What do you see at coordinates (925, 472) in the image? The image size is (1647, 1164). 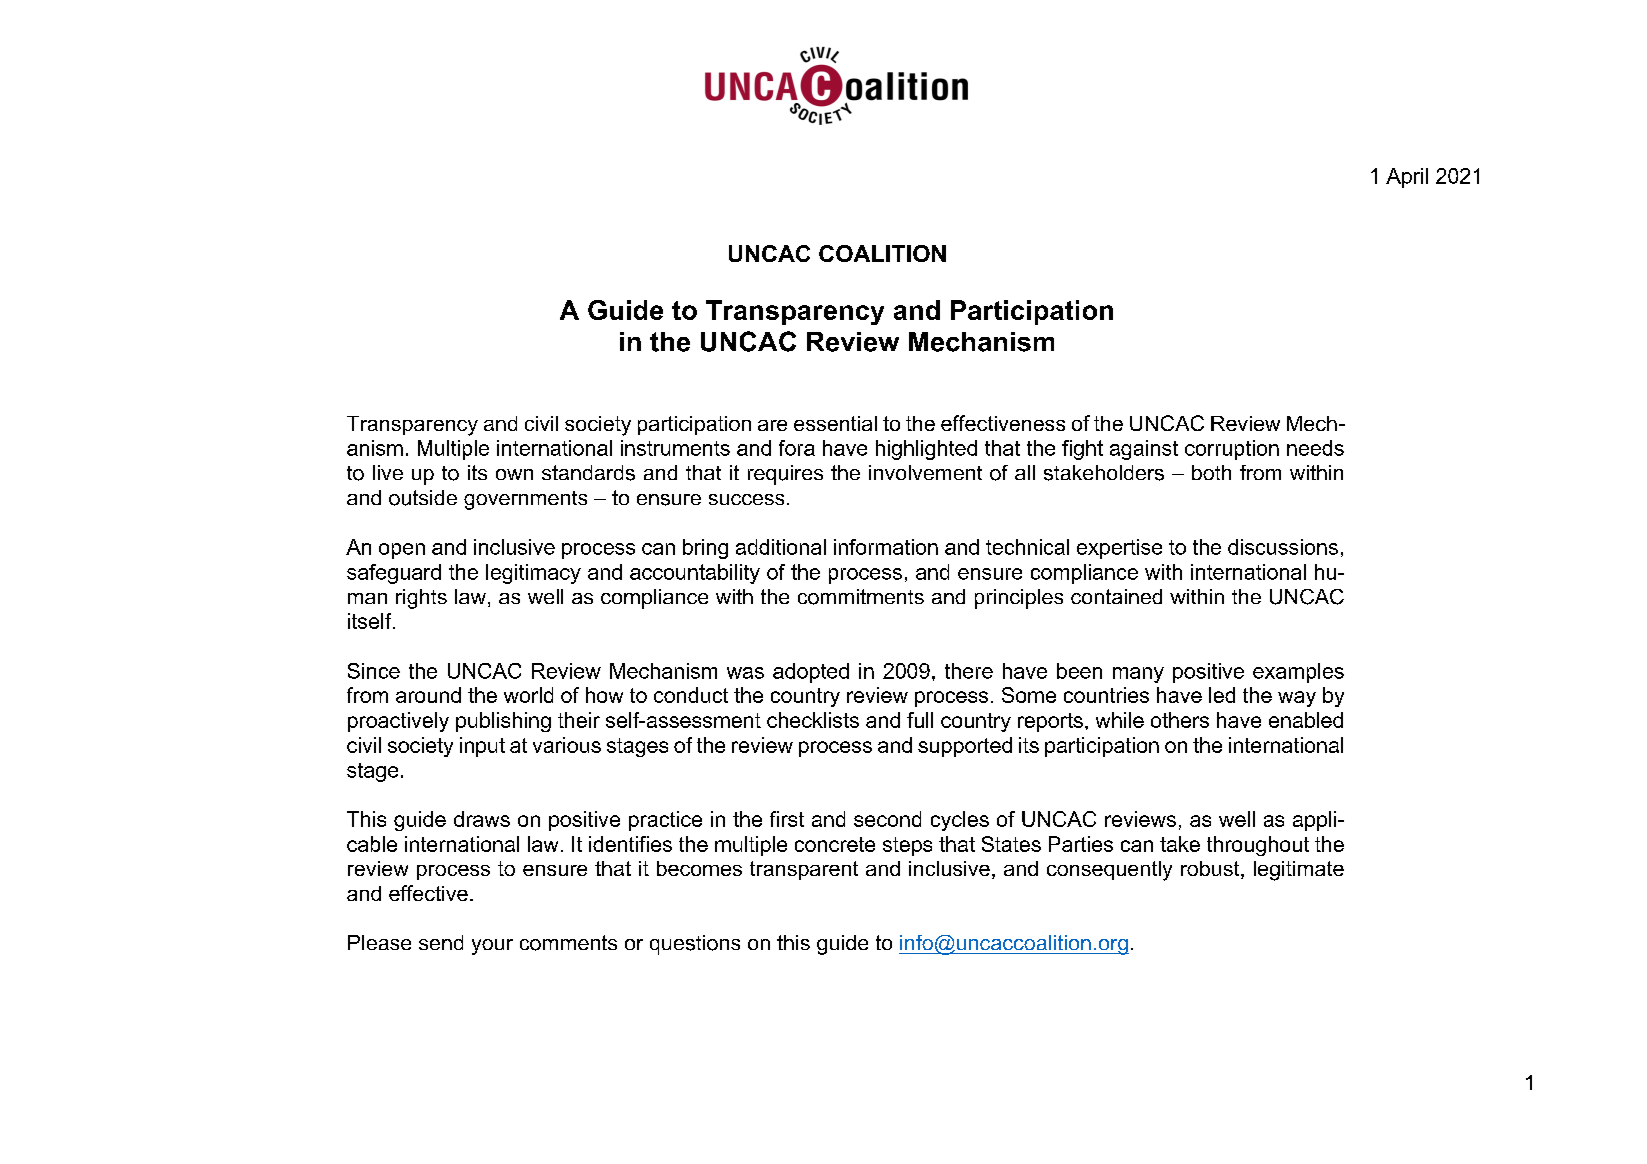 I see `involvement` at bounding box center [925, 472].
